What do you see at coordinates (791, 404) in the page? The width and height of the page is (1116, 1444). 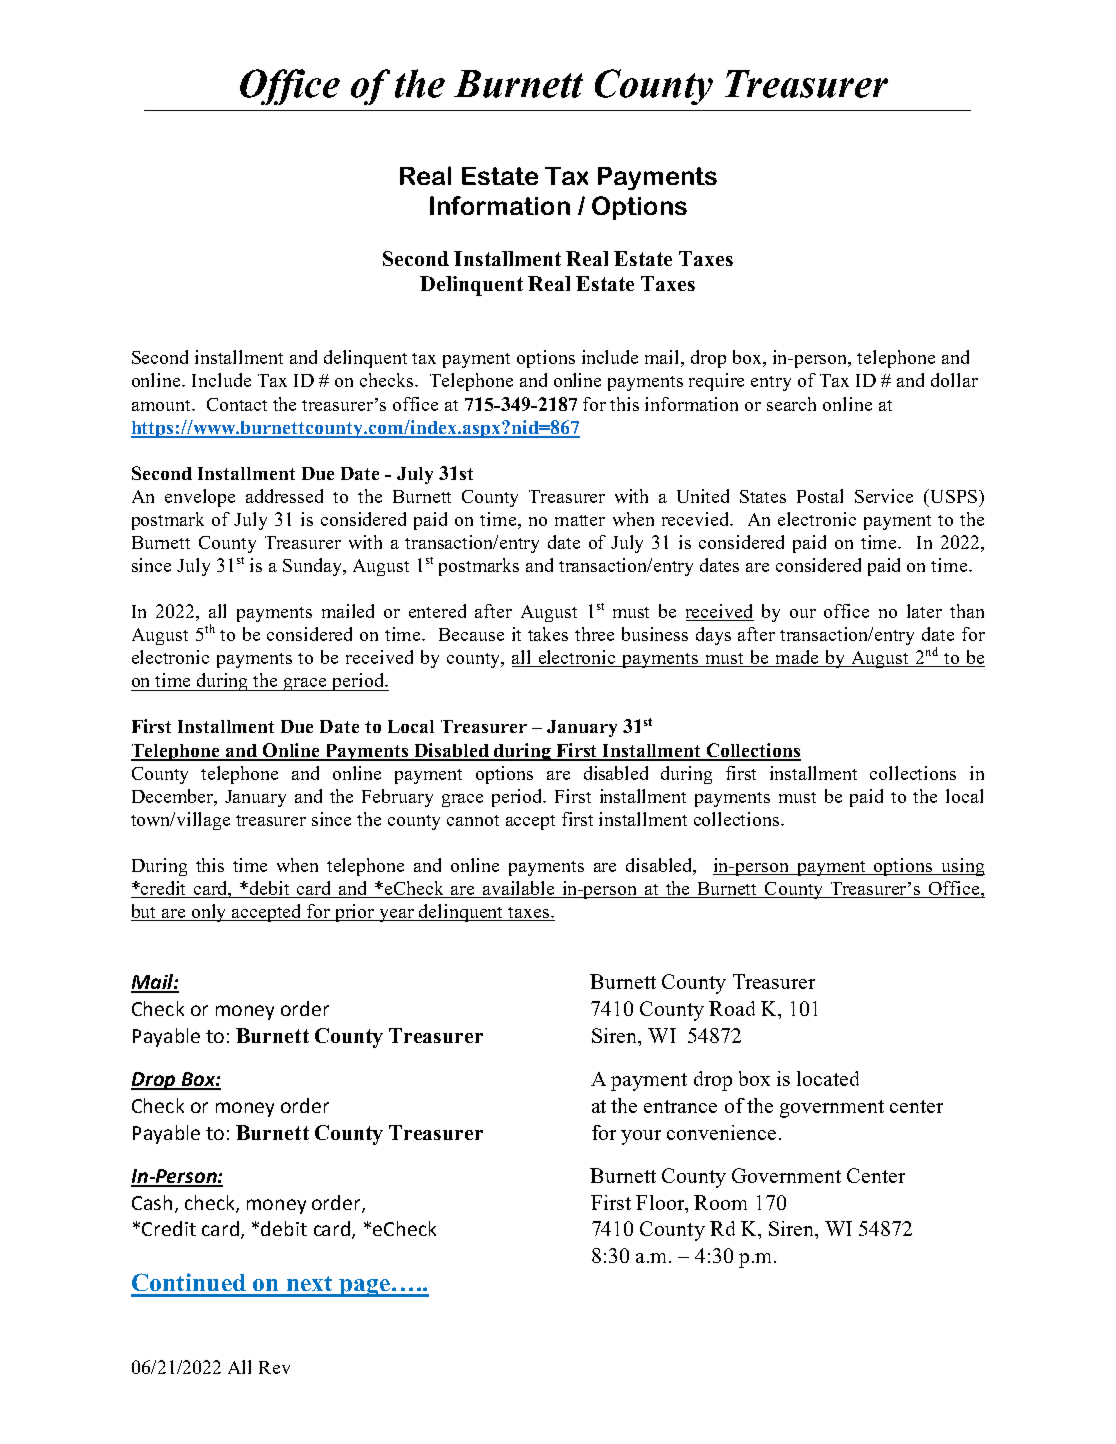 I see `search` at bounding box center [791, 404].
